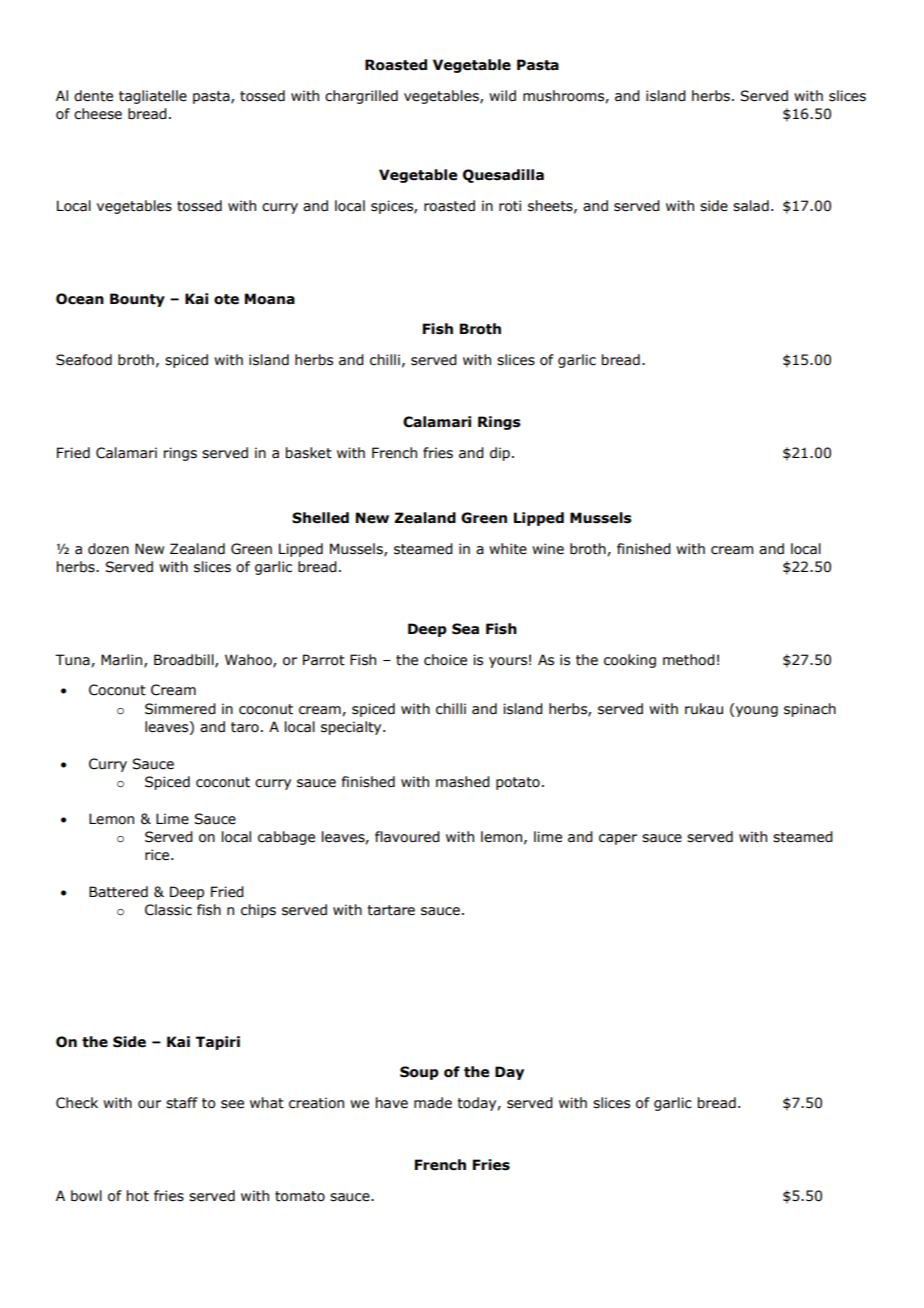 The image size is (924, 1308). Describe the element at coordinates (548, 549) in the document. I see `wine` at that location.
